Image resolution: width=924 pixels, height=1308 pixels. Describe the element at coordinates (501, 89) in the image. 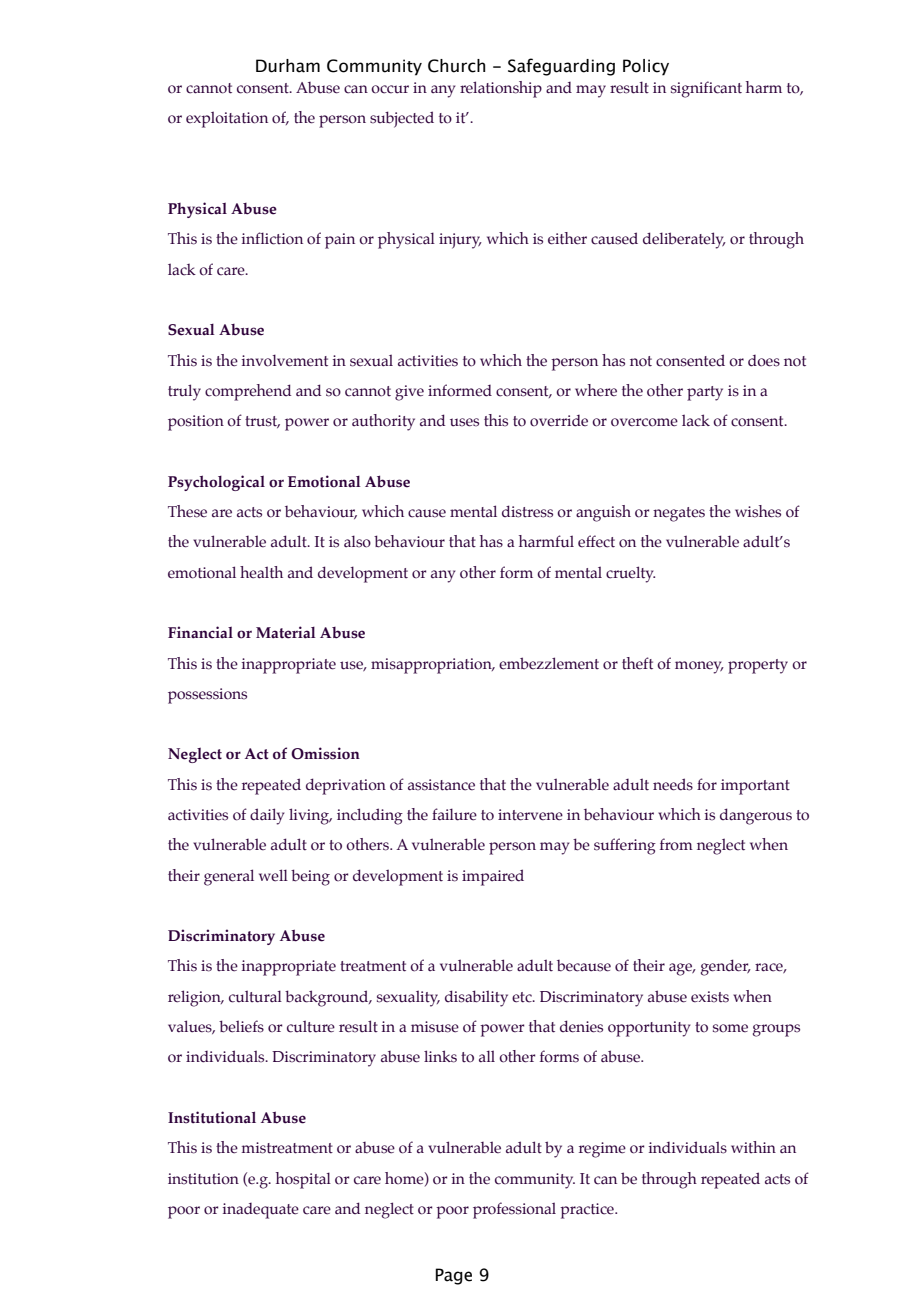

I see `relationship` at that location.
